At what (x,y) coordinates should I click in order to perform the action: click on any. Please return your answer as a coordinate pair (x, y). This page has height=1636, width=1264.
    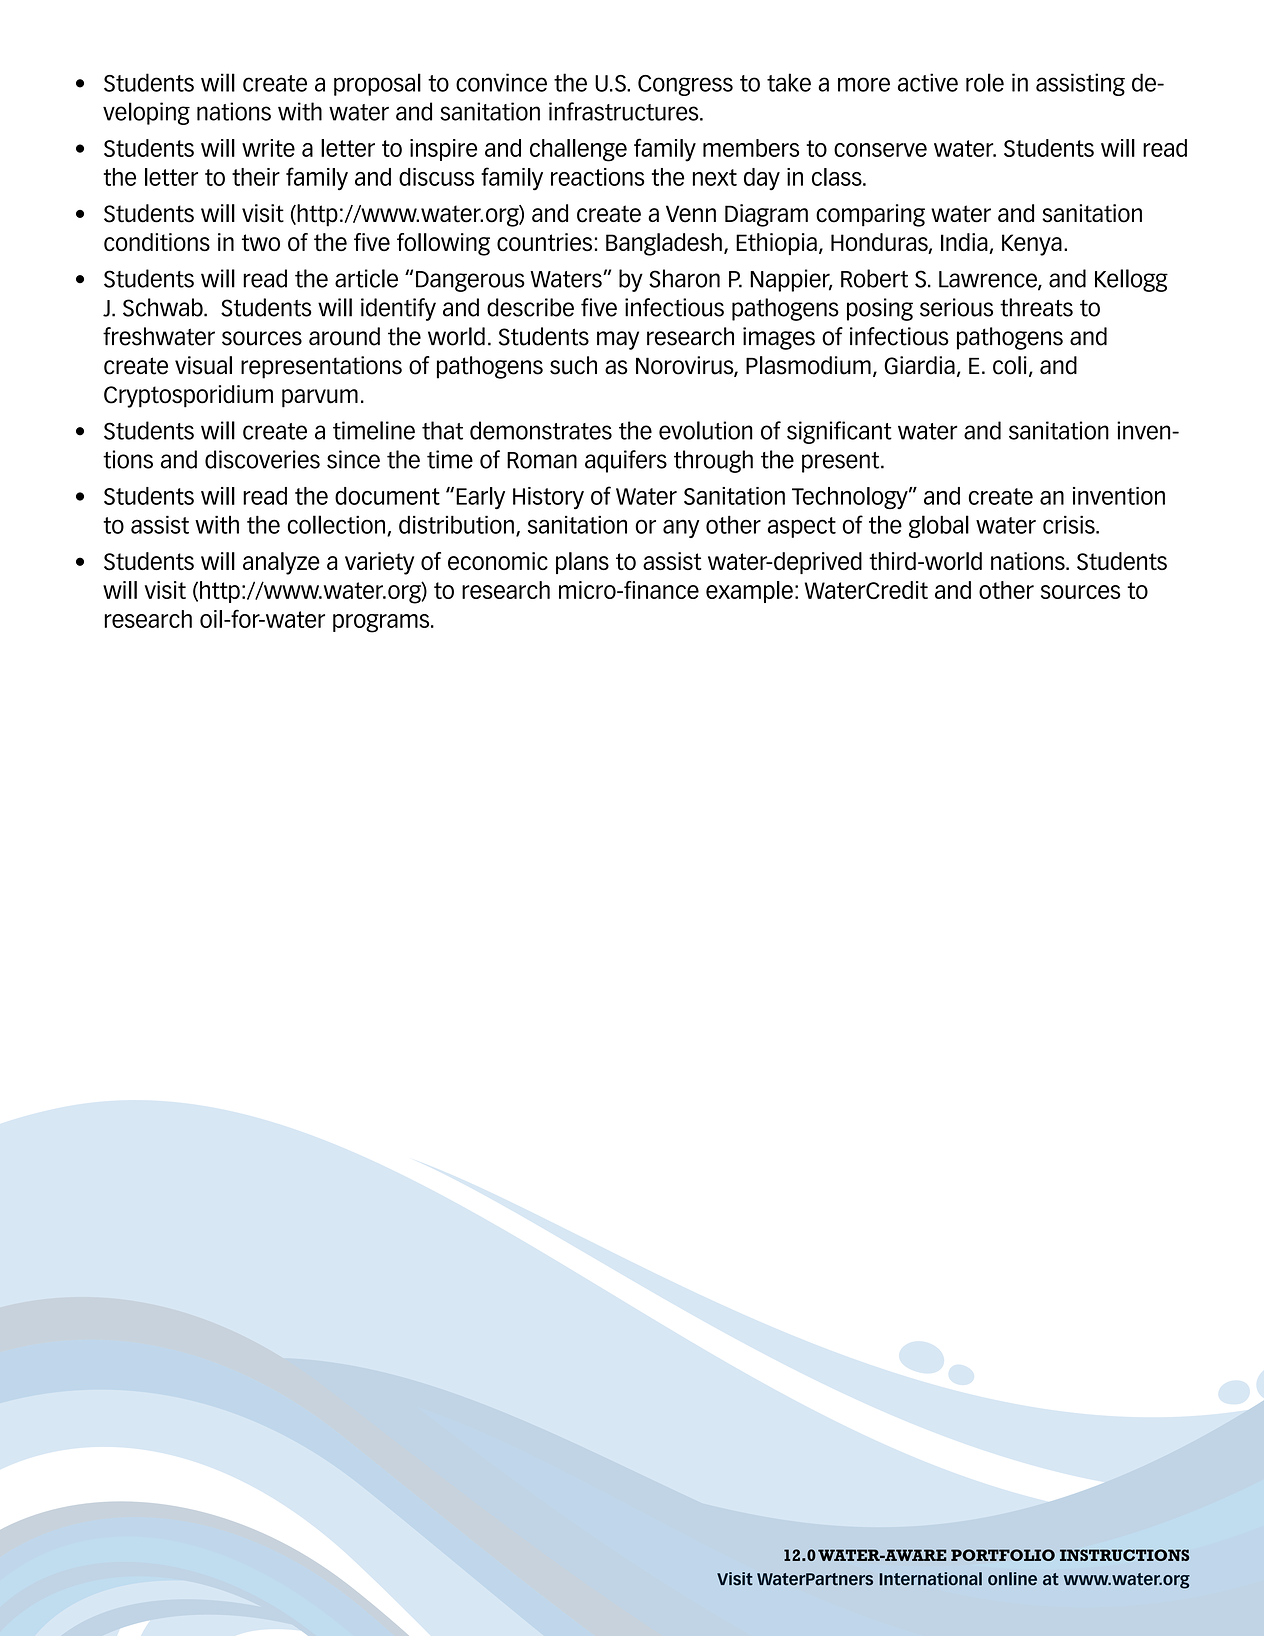
    Looking at the image, I should click on (681, 529).
